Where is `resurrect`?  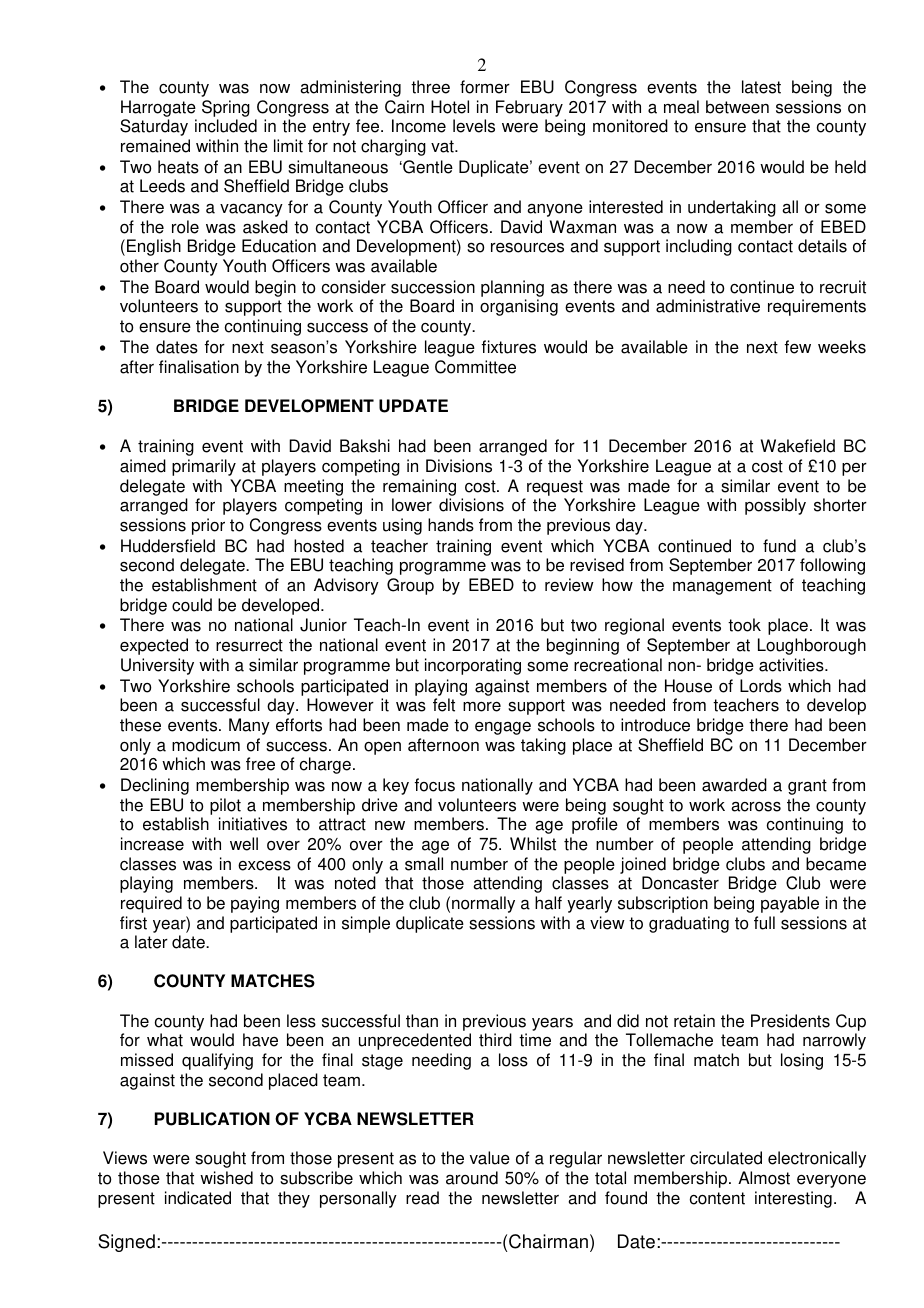
resurrect is located at coordinates (249, 645).
